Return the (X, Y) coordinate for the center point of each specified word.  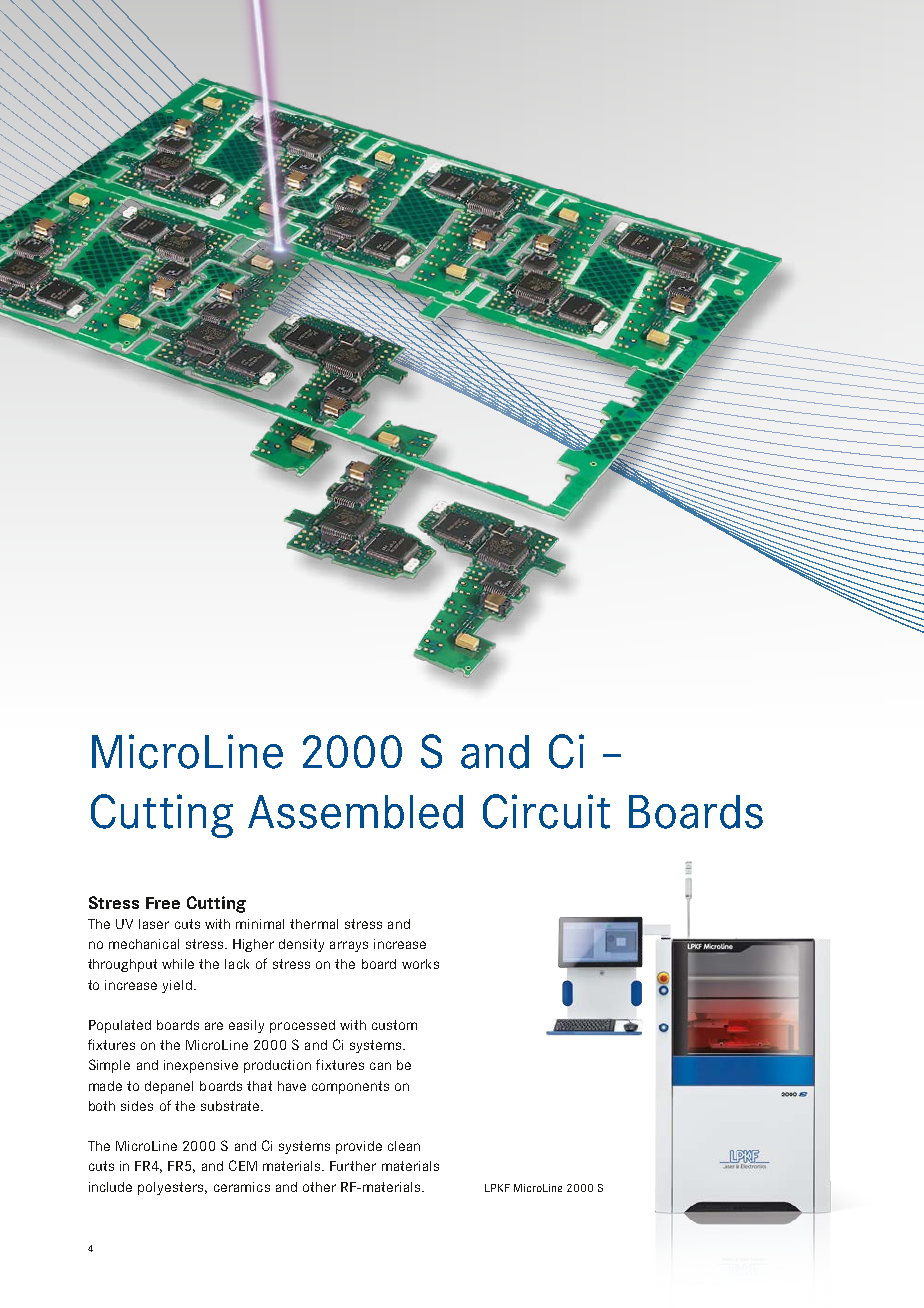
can (380, 1066)
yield (178, 986)
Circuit (546, 811)
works (420, 964)
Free (163, 903)
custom (394, 1025)
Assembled (355, 812)
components (350, 1087)
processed (302, 1026)
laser (154, 924)
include (110, 1187)
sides (137, 1106)
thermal (314, 924)
